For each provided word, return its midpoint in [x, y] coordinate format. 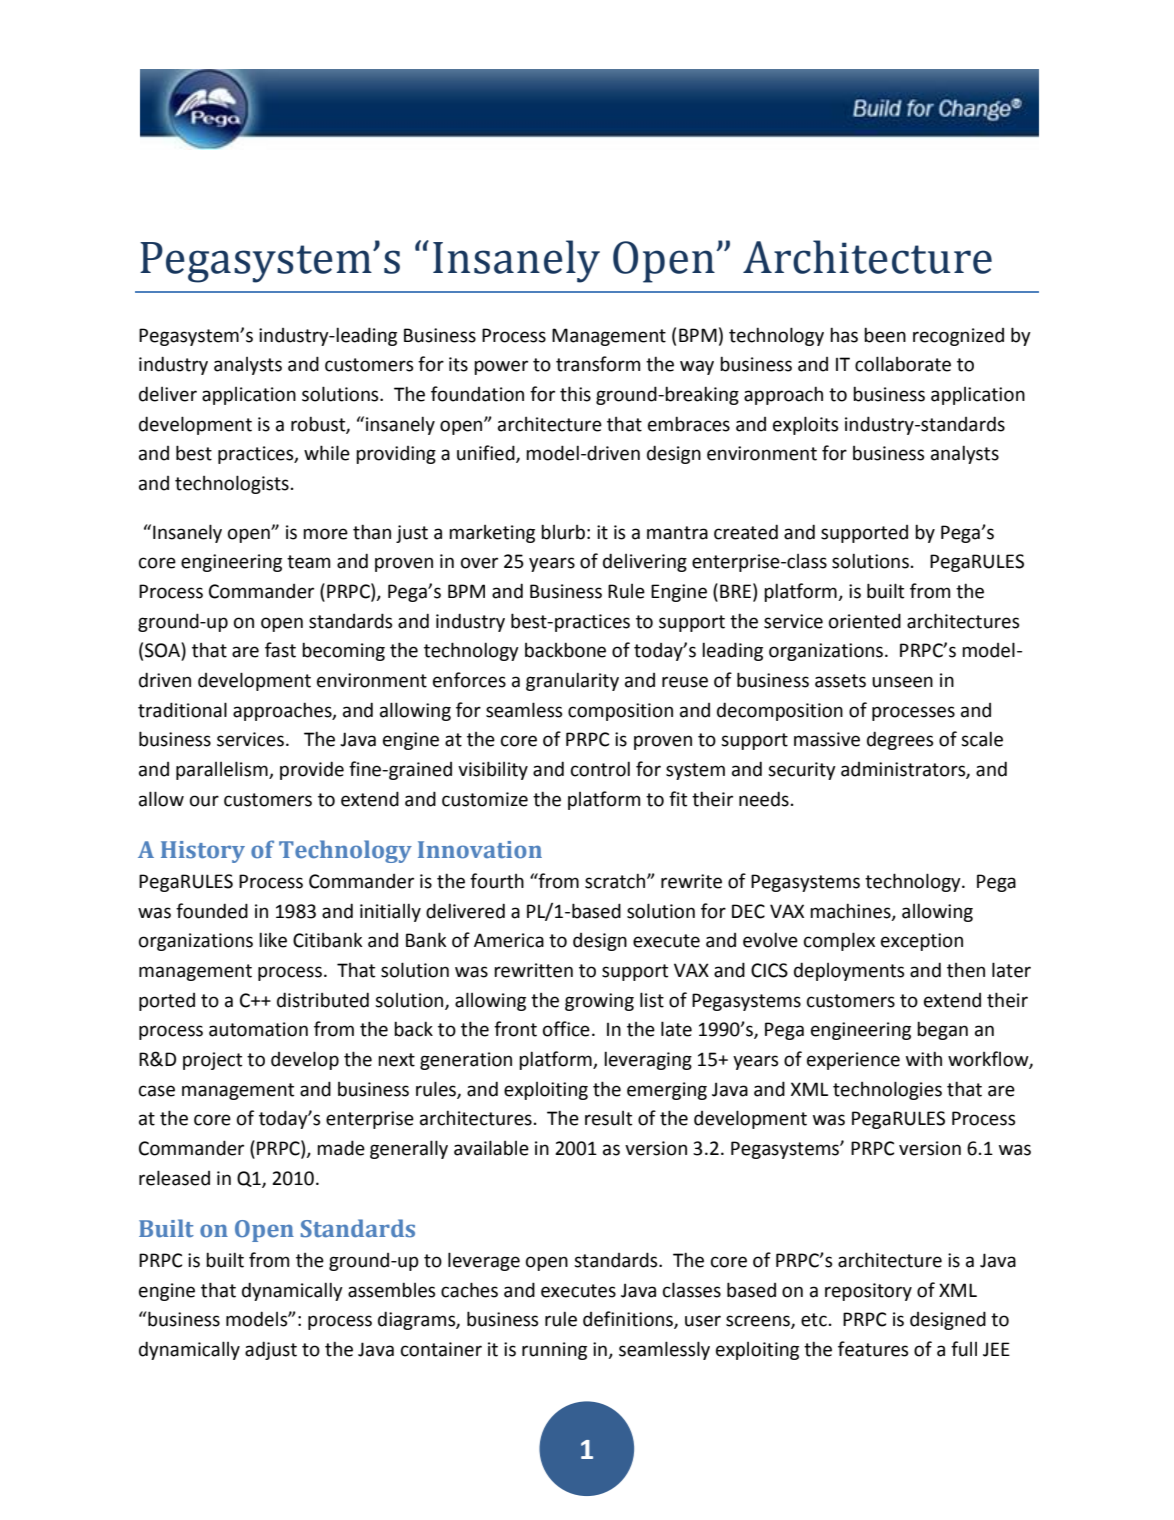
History [203, 852]
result [608, 1118]
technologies [887, 1090]
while [327, 453]
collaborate [903, 364]
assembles [391, 1290]
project [212, 1061]
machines [851, 911]
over [479, 563]
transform [598, 364]
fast [280, 650]
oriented [865, 621]
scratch [616, 881]
